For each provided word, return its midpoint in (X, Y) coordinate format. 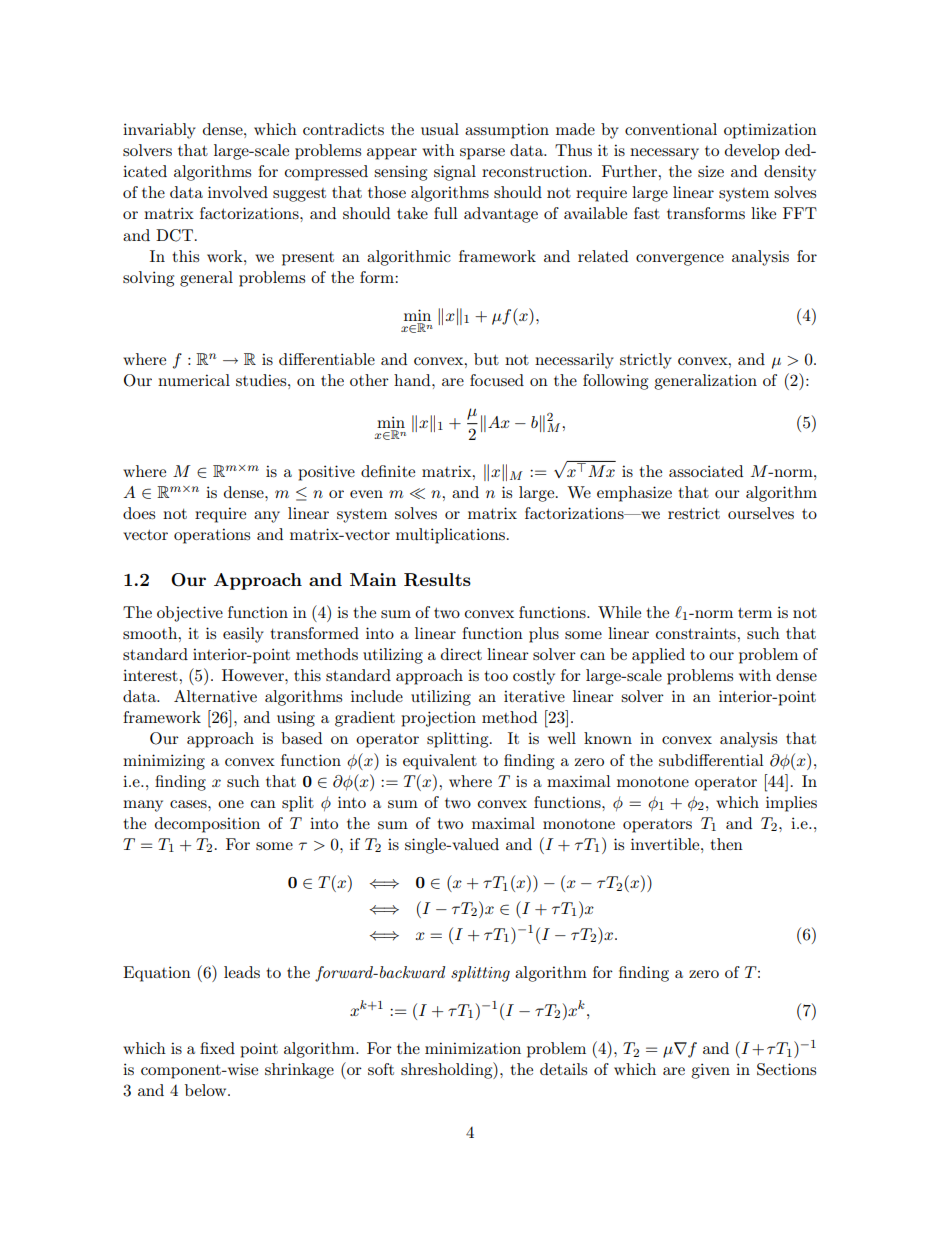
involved (238, 192)
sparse (482, 154)
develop (752, 152)
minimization (473, 1048)
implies (791, 804)
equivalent (440, 762)
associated (706, 471)
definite (388, 471)
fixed (217, 1048)
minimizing (164, 762)
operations (212, 536)
